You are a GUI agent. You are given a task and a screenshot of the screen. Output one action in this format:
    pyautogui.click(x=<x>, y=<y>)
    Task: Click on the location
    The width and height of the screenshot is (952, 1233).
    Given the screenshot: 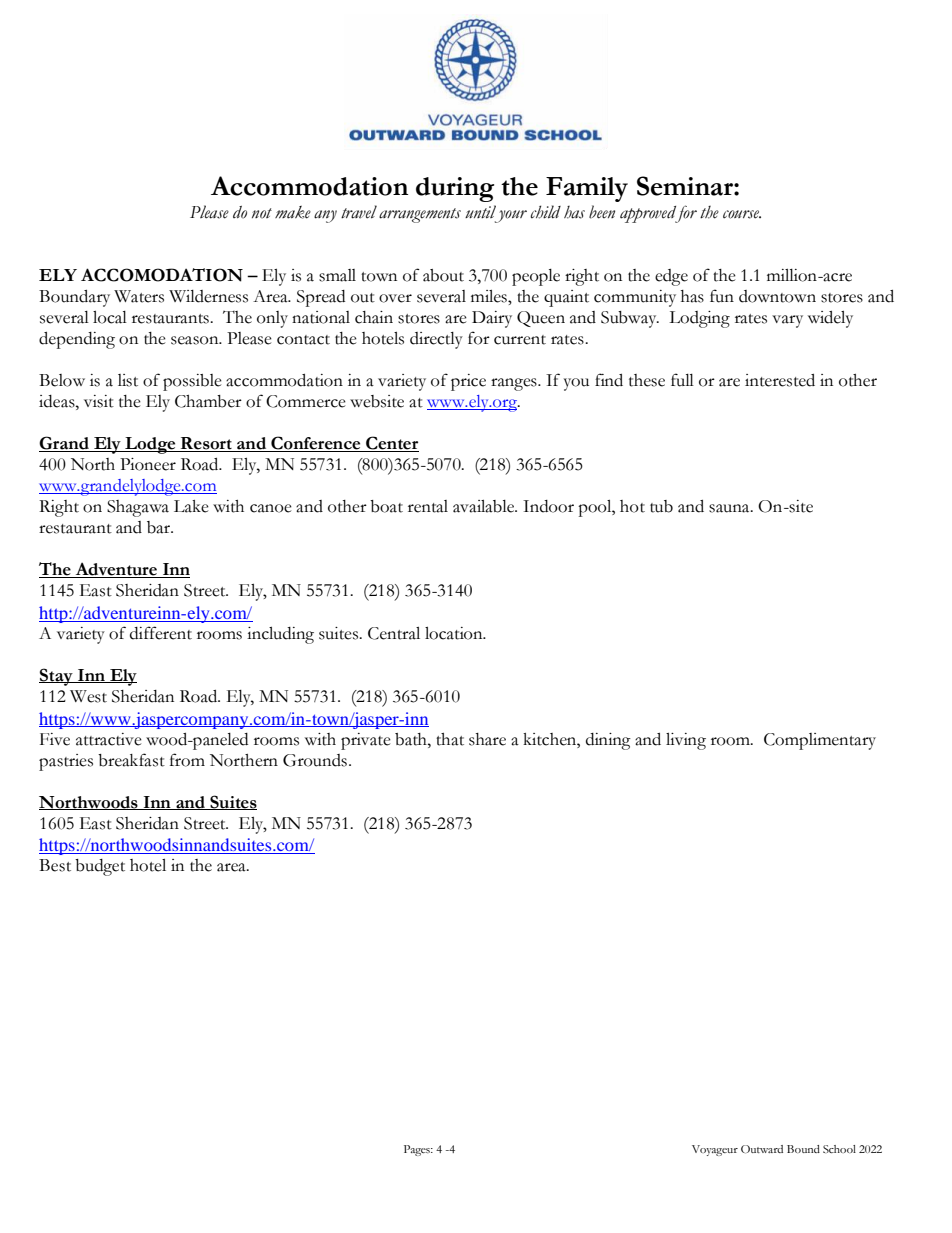 What is the action you would take?
    pyautogui.click(x=455, y=633)
